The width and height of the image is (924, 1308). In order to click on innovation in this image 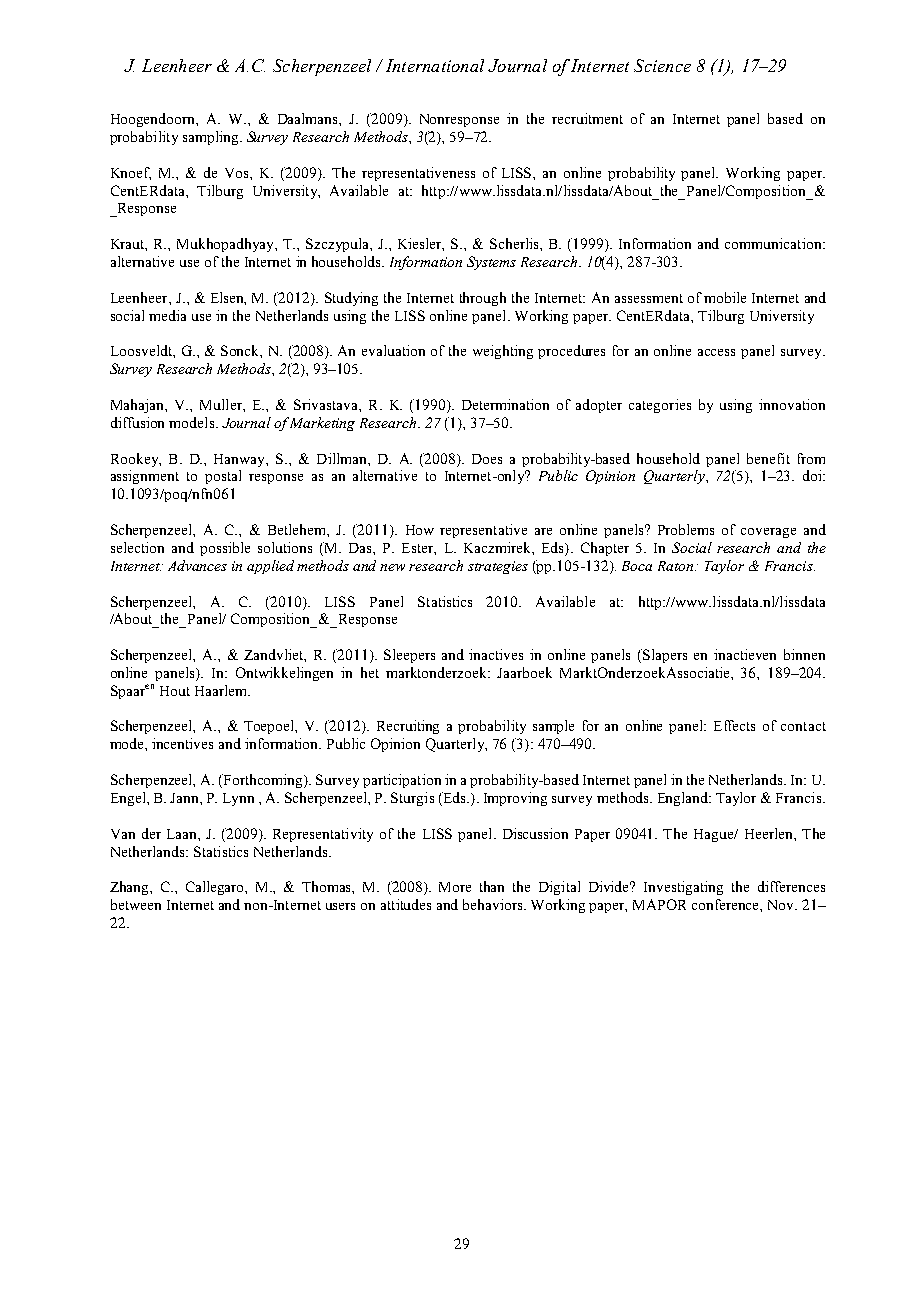, I will do `click(792, 404)`.
